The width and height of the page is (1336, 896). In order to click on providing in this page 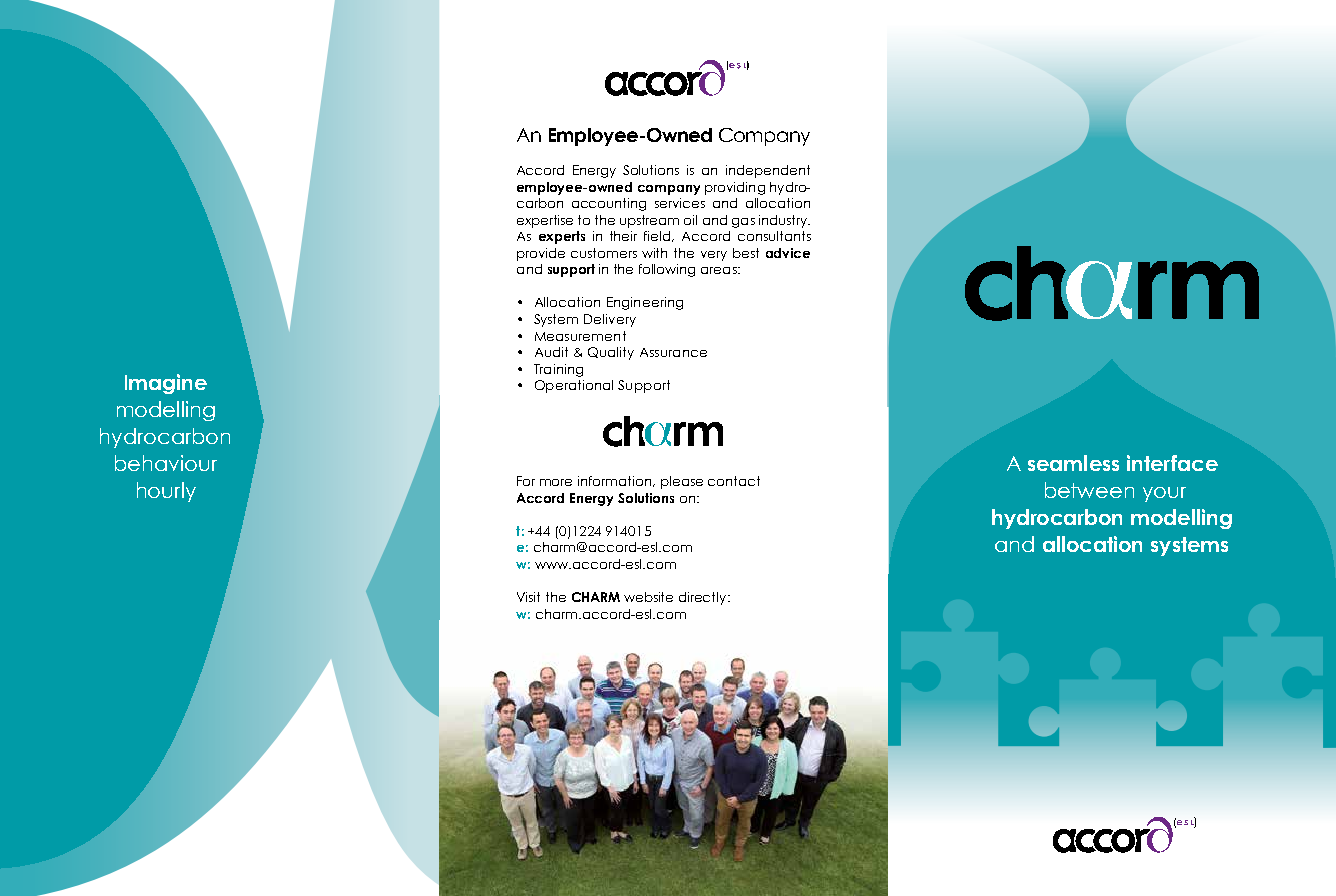, I will do `click(735, 188)`.
